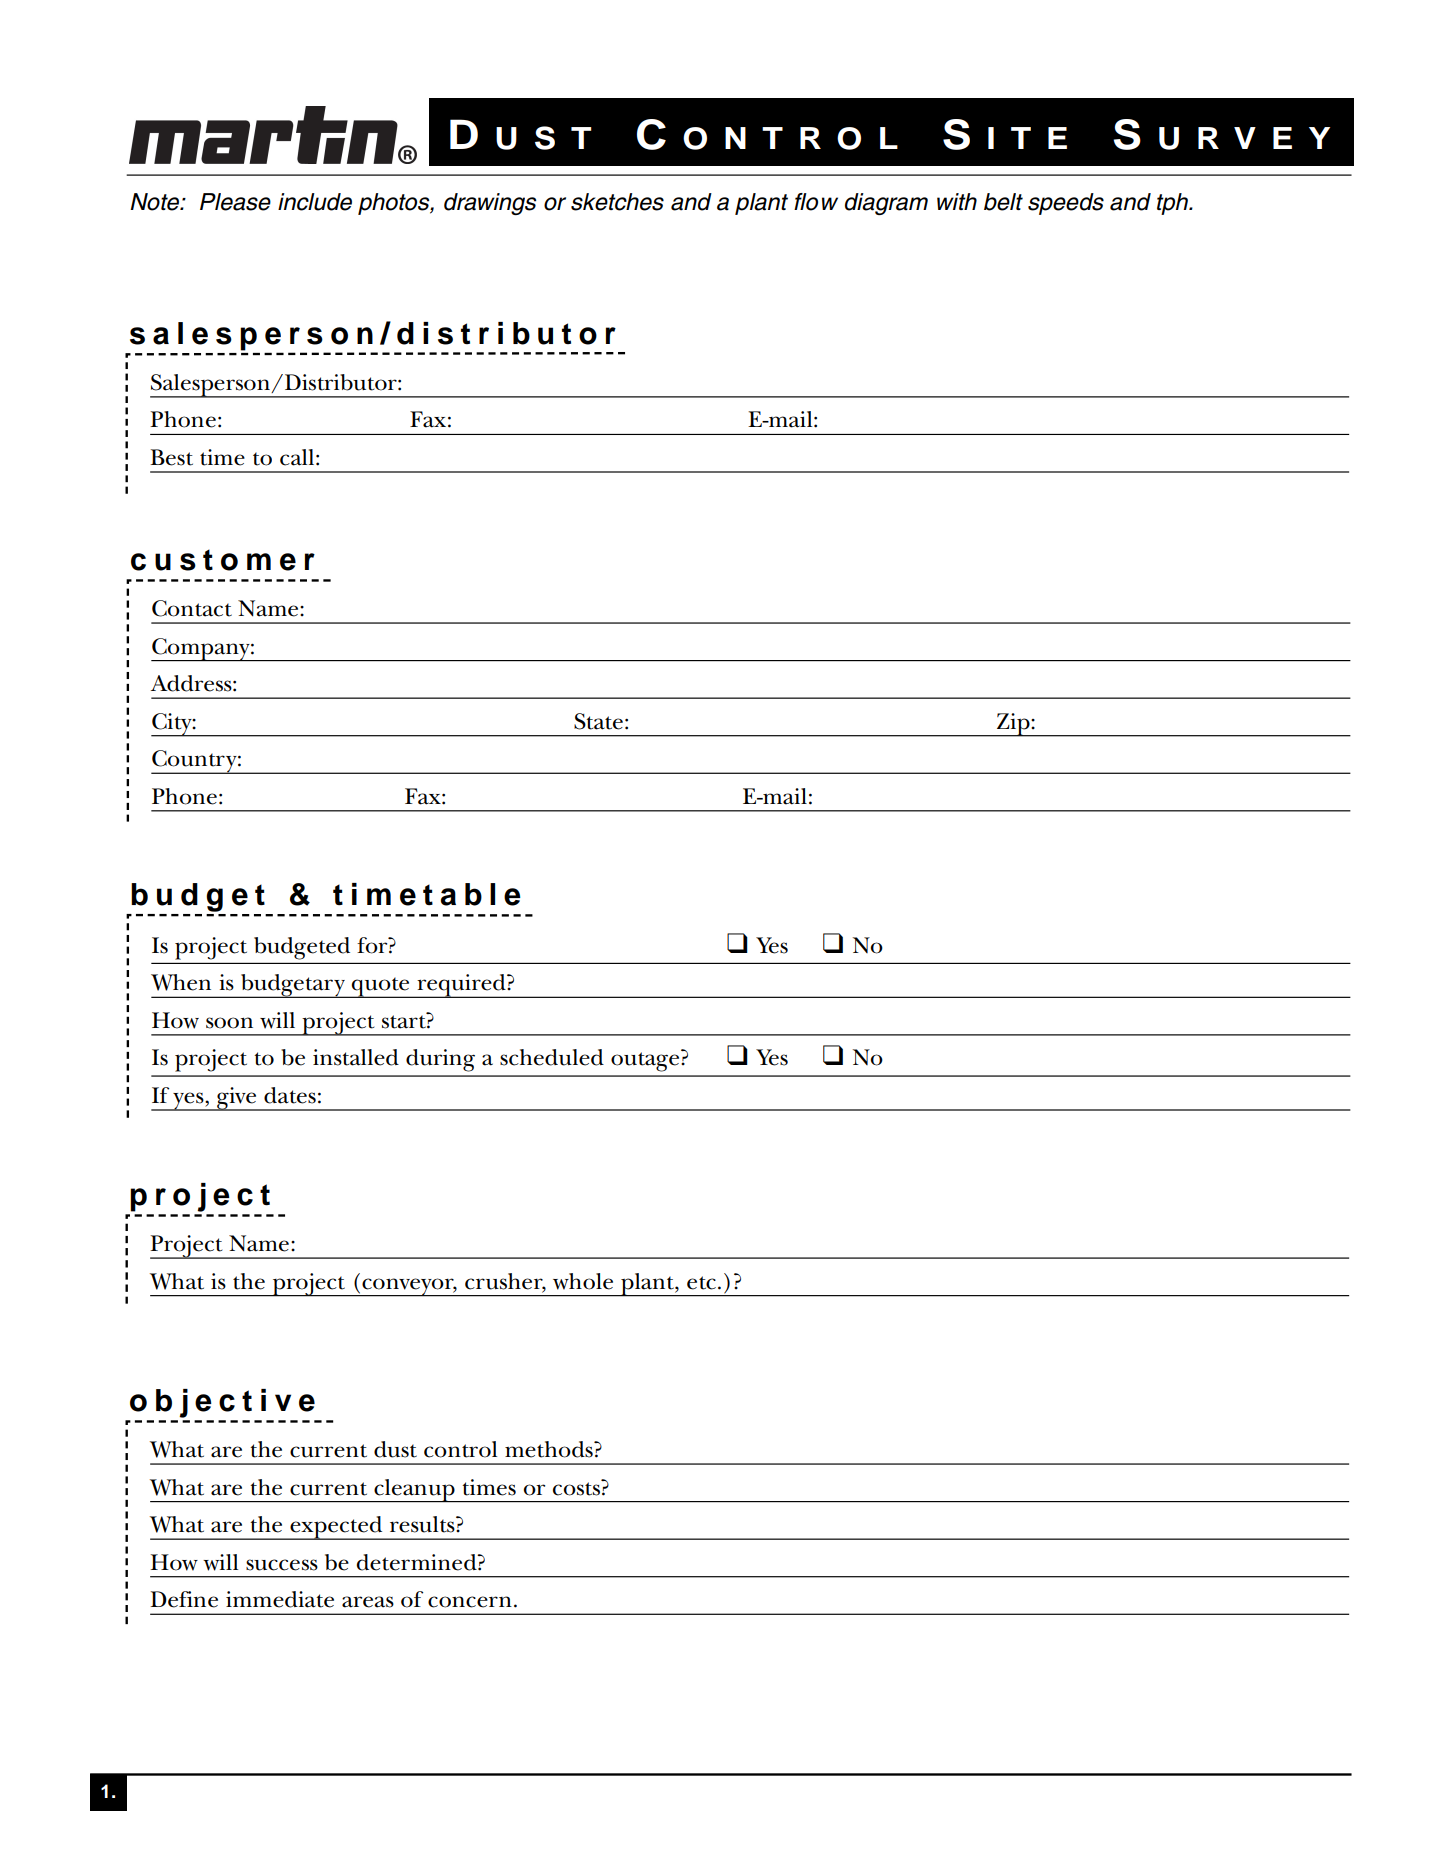 This document has height=1859, width=1436. I want to click on include, so click(315, 202).
